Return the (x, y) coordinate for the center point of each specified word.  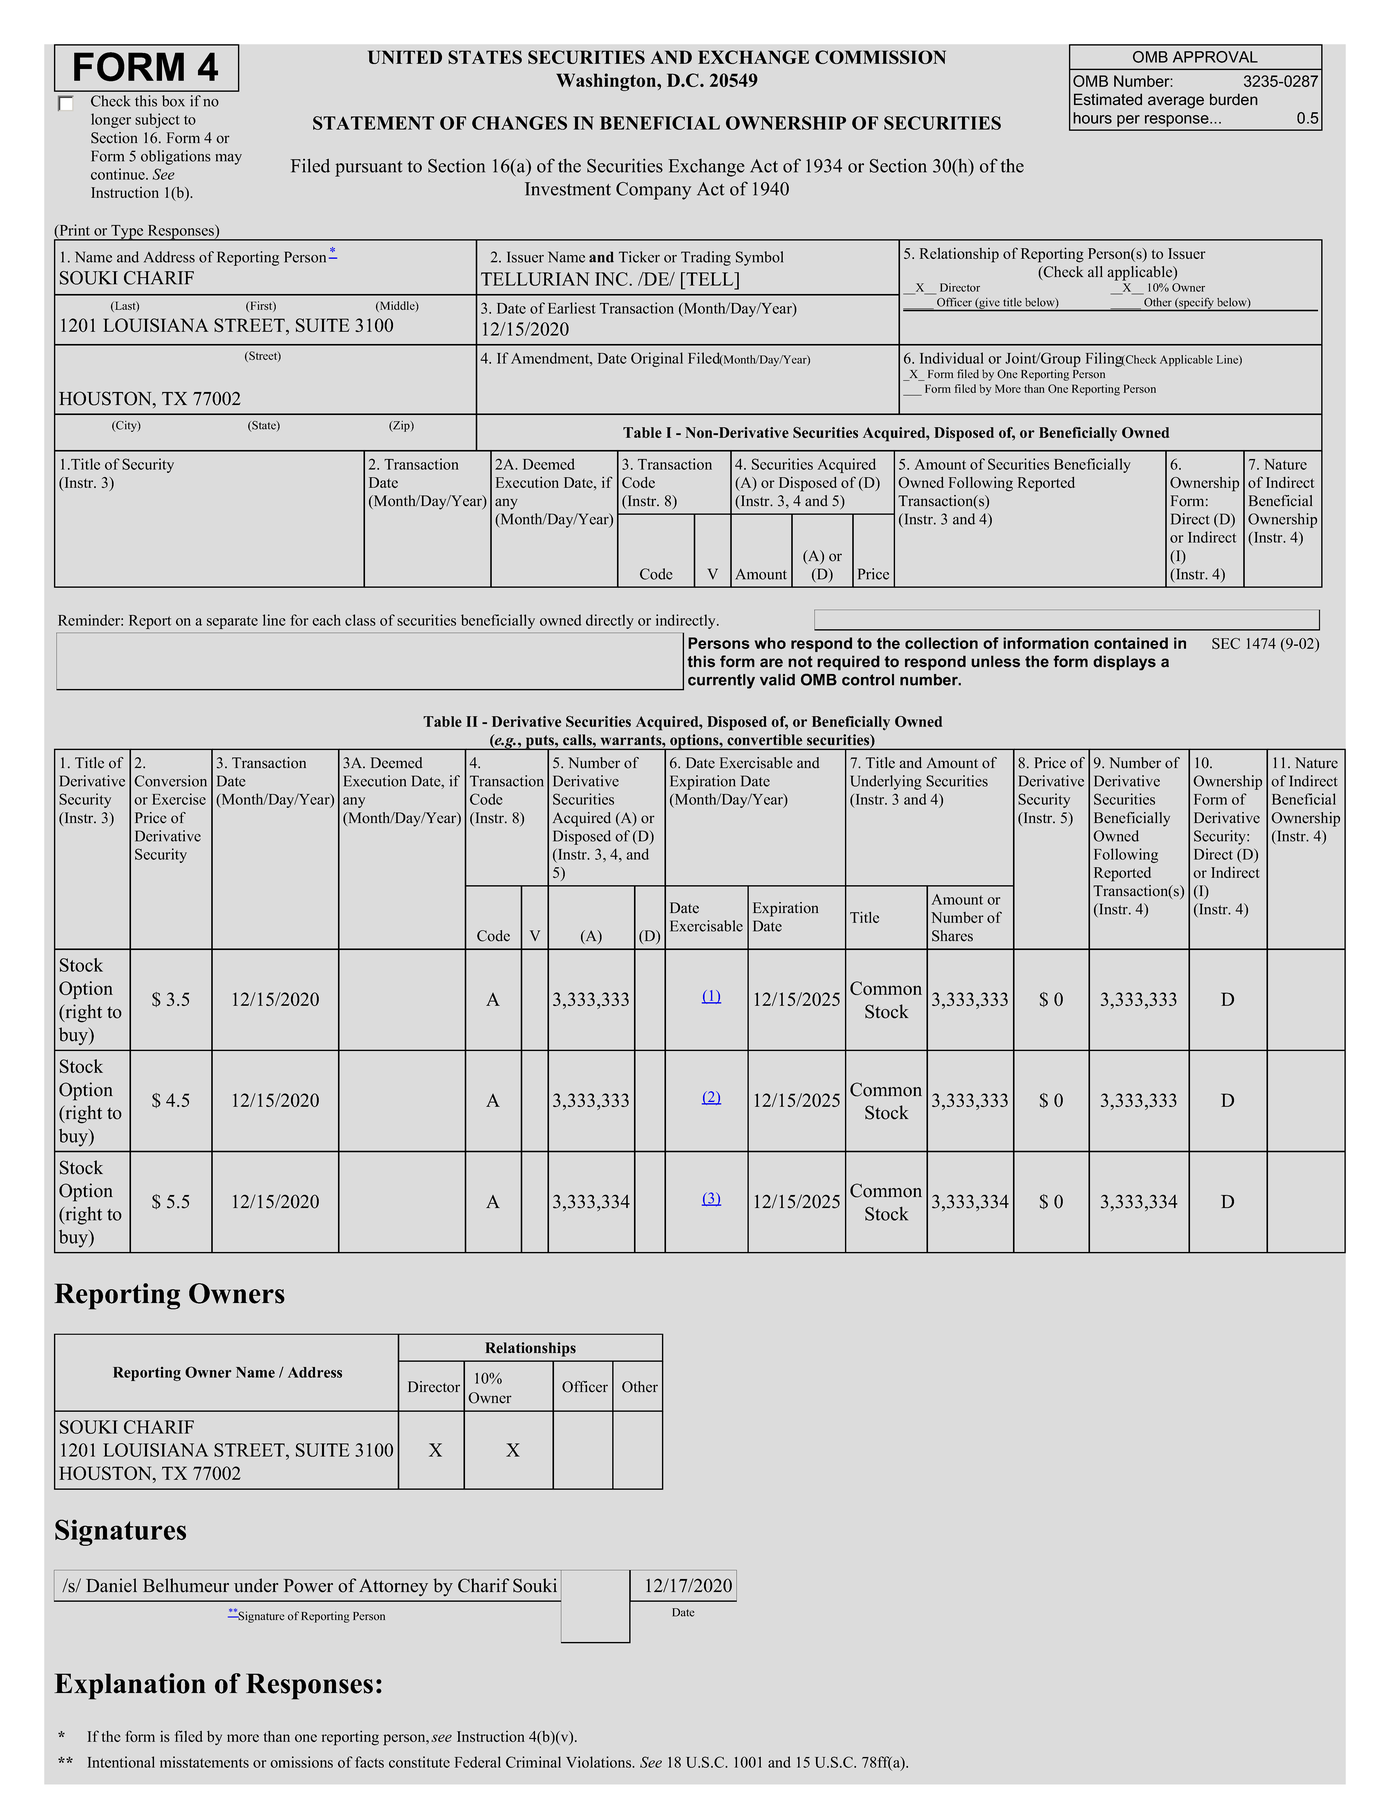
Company (653, 191)
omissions (301, 1762)
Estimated (1108, 99)
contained (1131, 643)
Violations (600, 1762)
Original (657, 359)
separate (232, 622)
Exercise (179, 799)
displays (1124, 663)
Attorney (393, 1588)
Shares (952, 936)
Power (308, 1586)
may (228, 159)
